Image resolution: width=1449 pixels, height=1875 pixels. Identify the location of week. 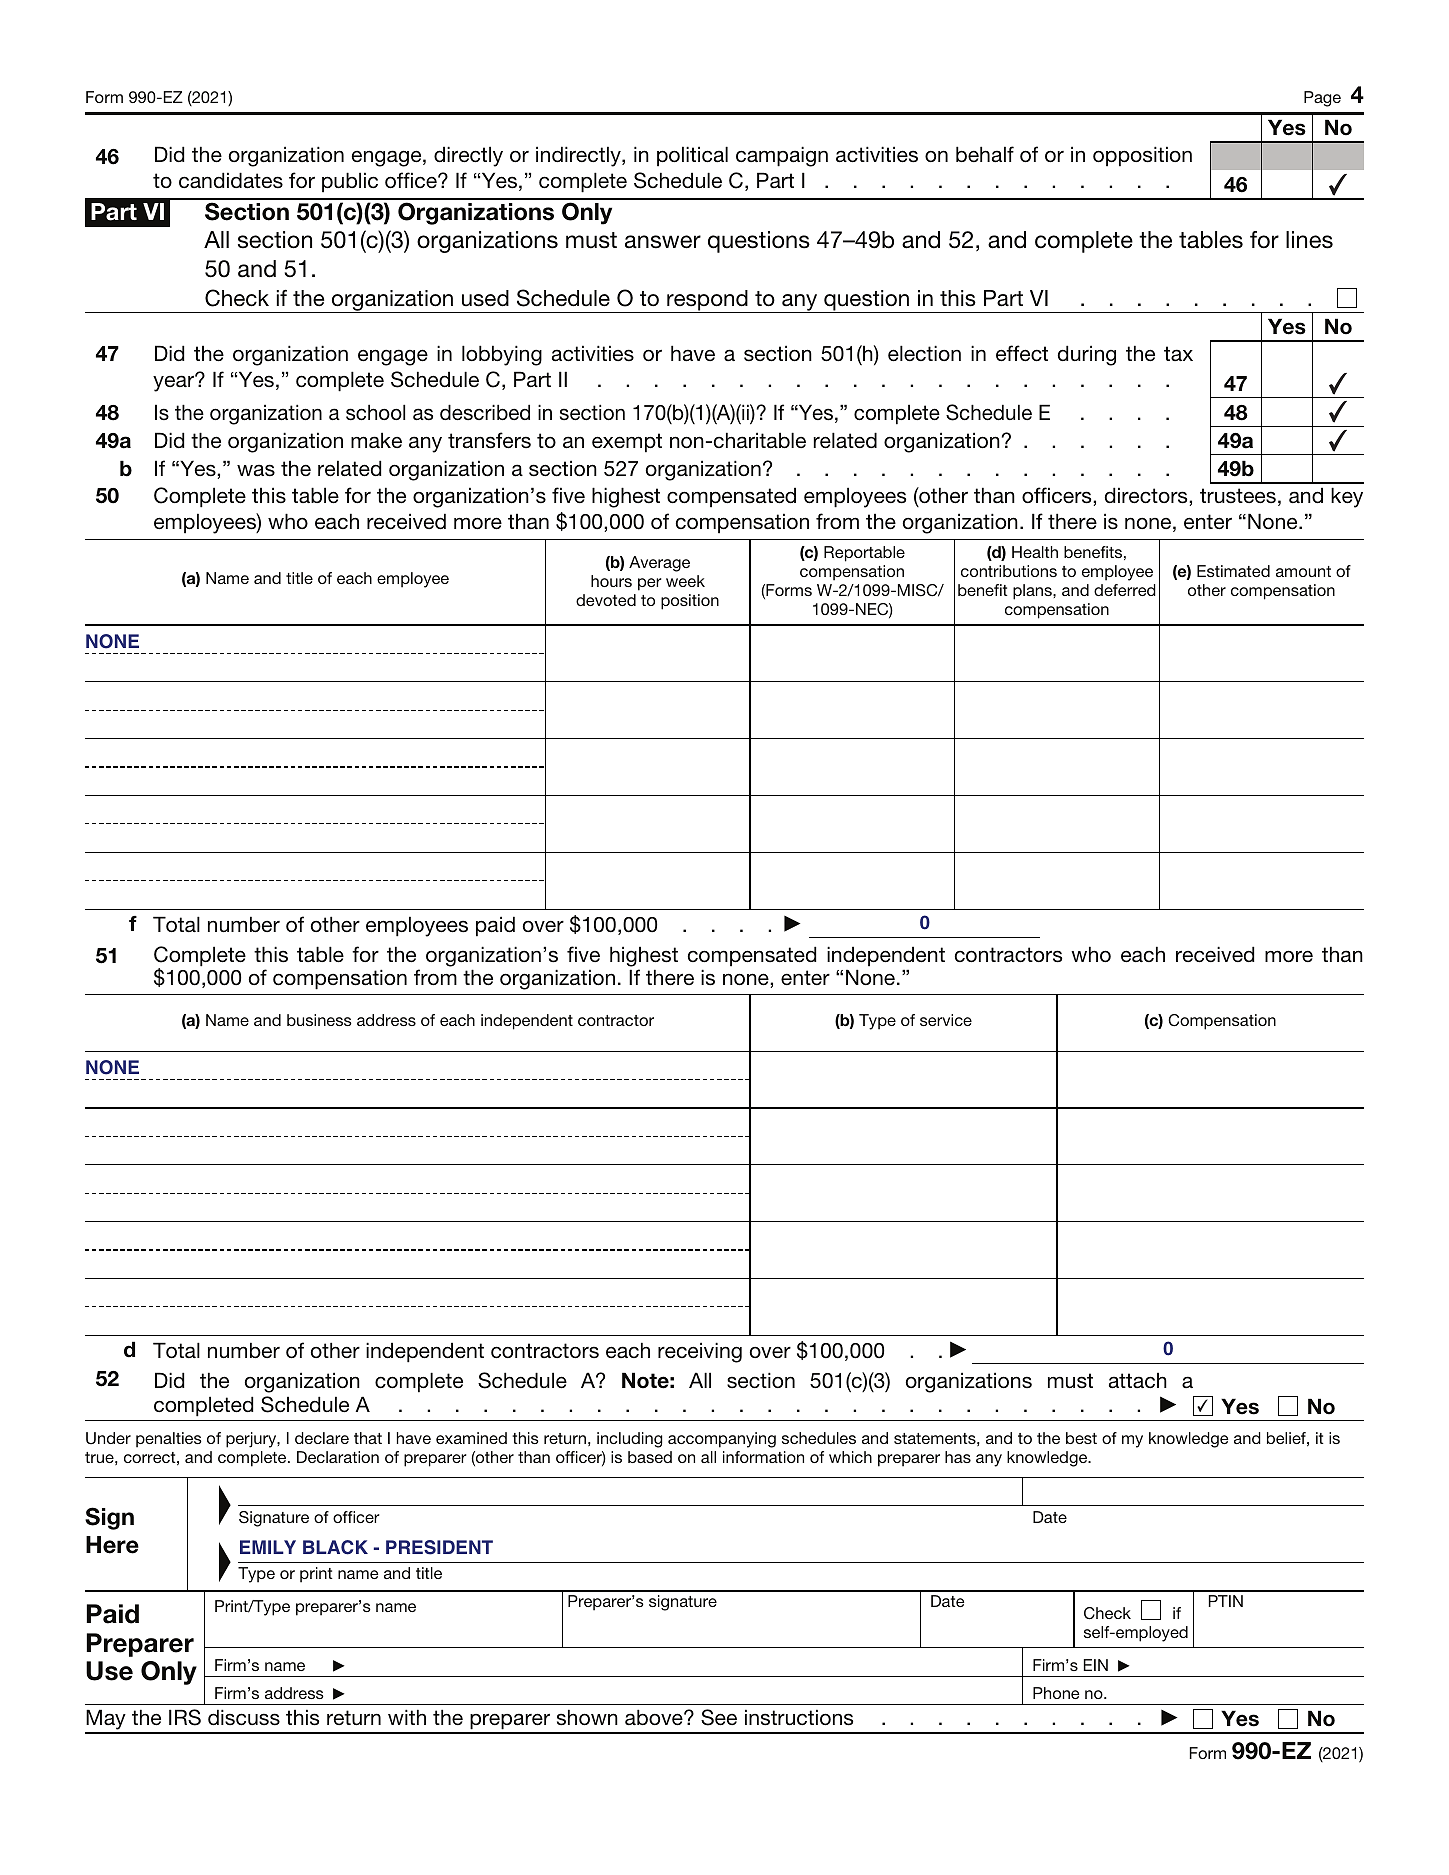
(685, 581).
